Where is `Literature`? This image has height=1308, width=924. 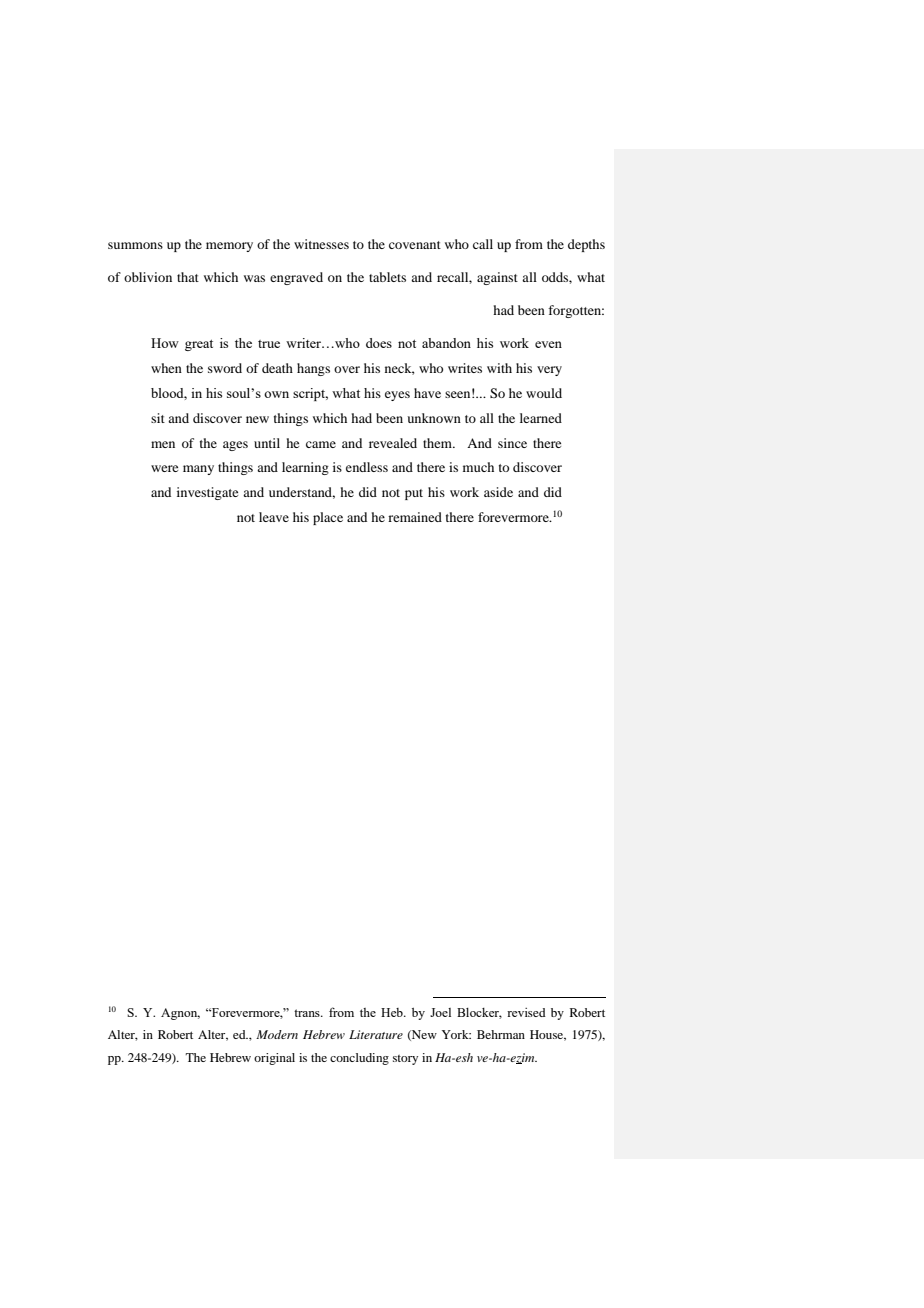 Literature is located at coordinates (376, 1034).
